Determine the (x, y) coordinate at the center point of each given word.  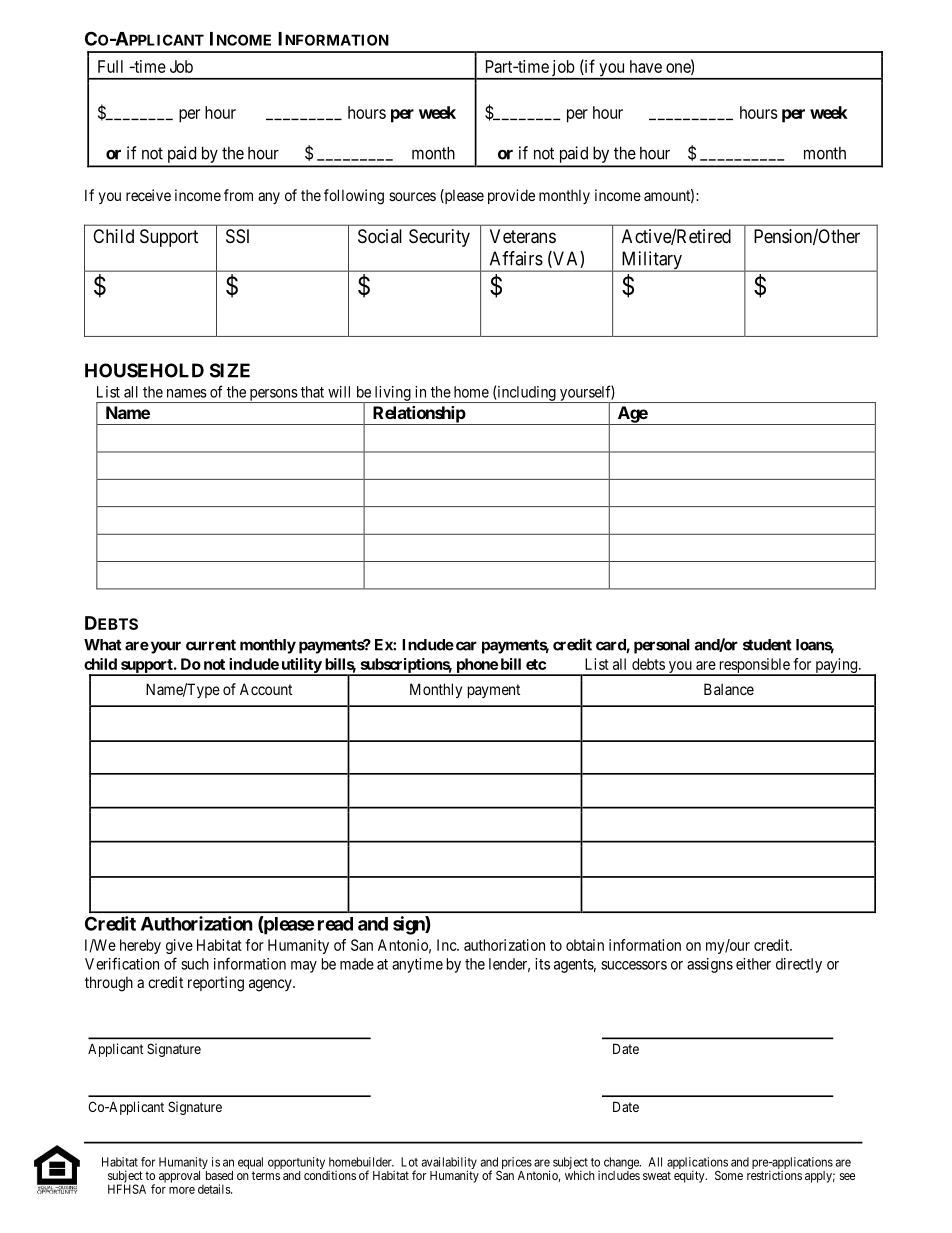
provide (511, 196)
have (646, 66)
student (767, 645)
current (211, 645)
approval (179, 1177)
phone (476, 666)
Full (110, 66)
